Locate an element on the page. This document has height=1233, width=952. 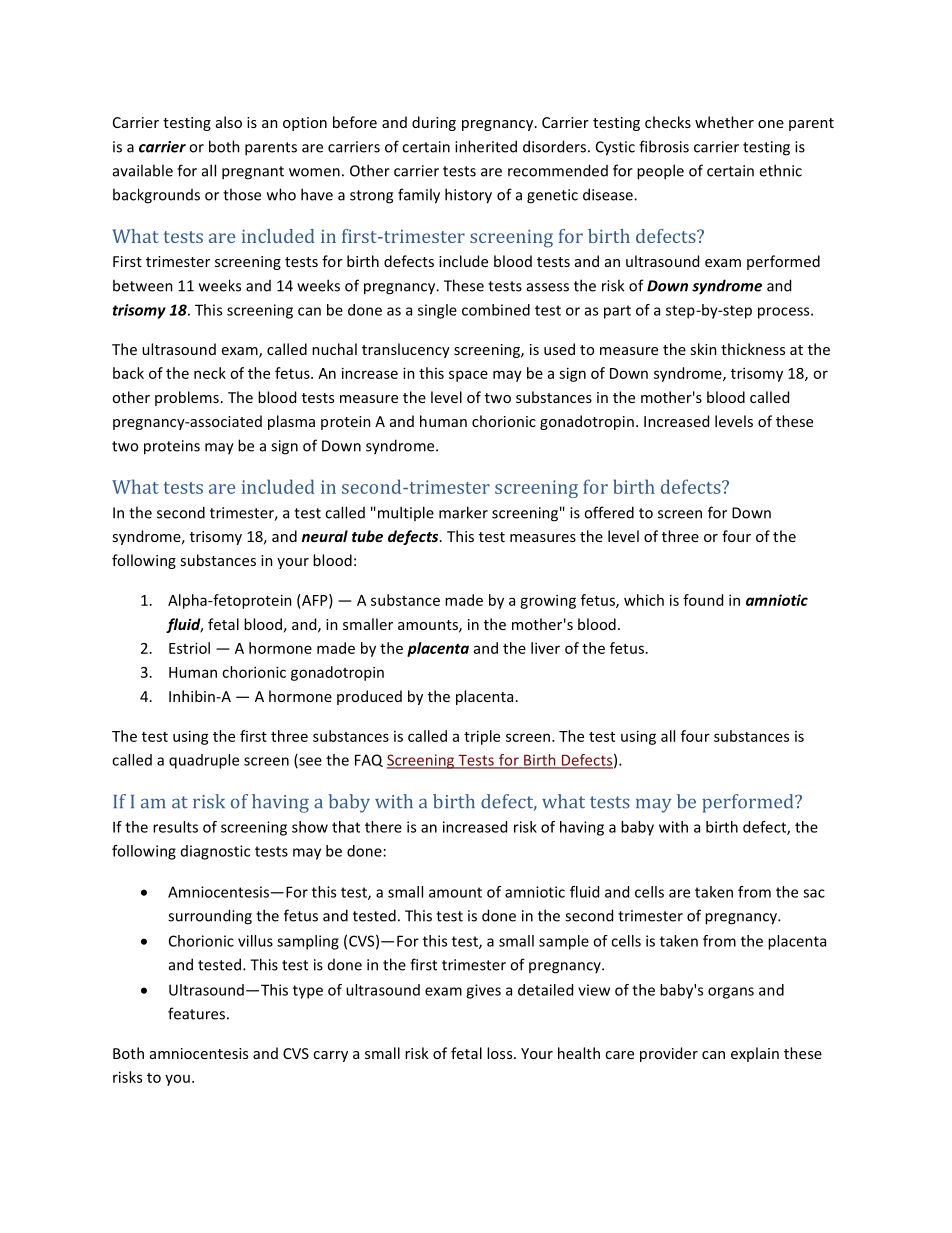
problems is located at coordinates (187, 398).
